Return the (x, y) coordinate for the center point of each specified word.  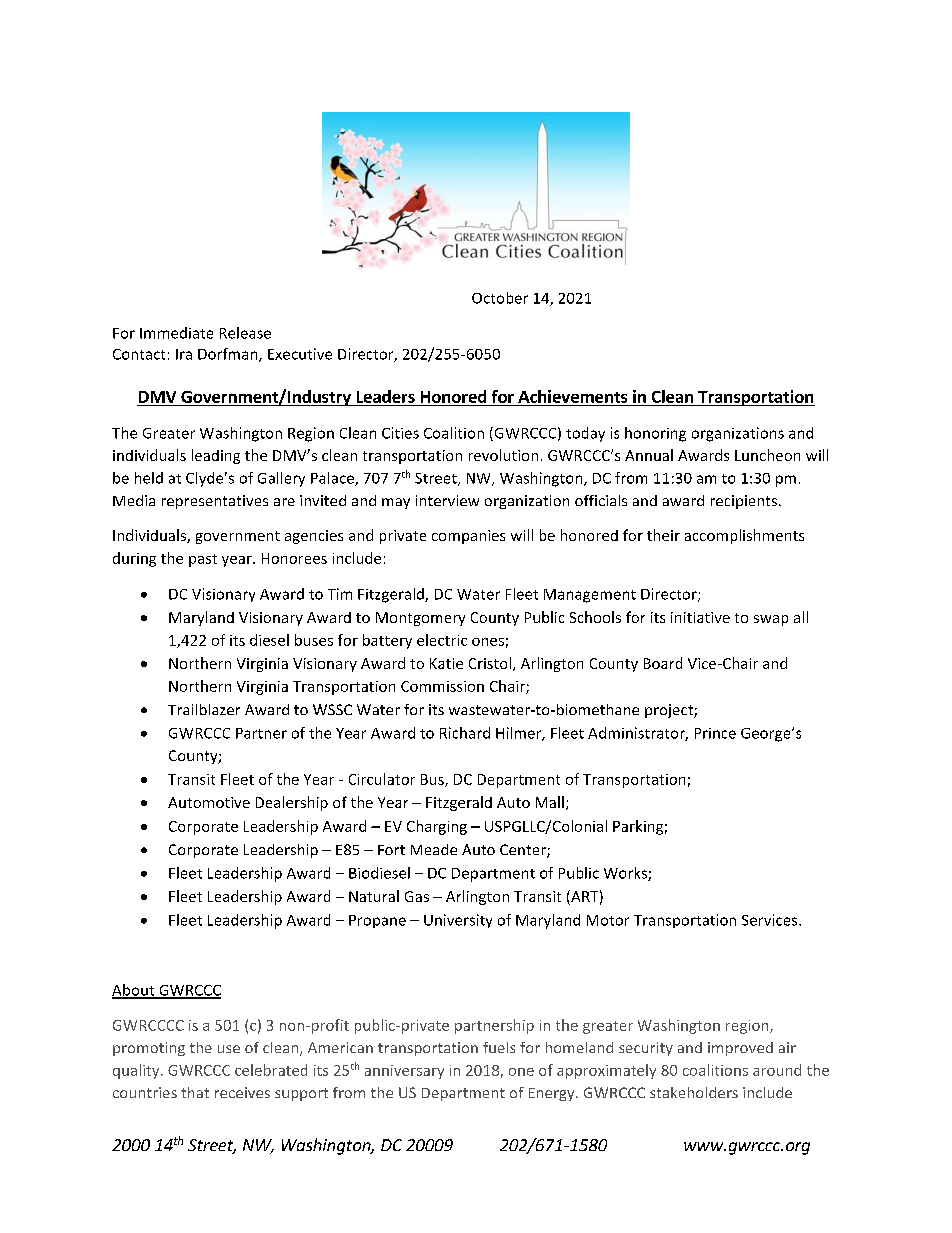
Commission (442, 686)
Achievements (572, 396)
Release (245, 333)
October (500, 298)
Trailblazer (204, 709)
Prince (715, 733)
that (195, 1092)
